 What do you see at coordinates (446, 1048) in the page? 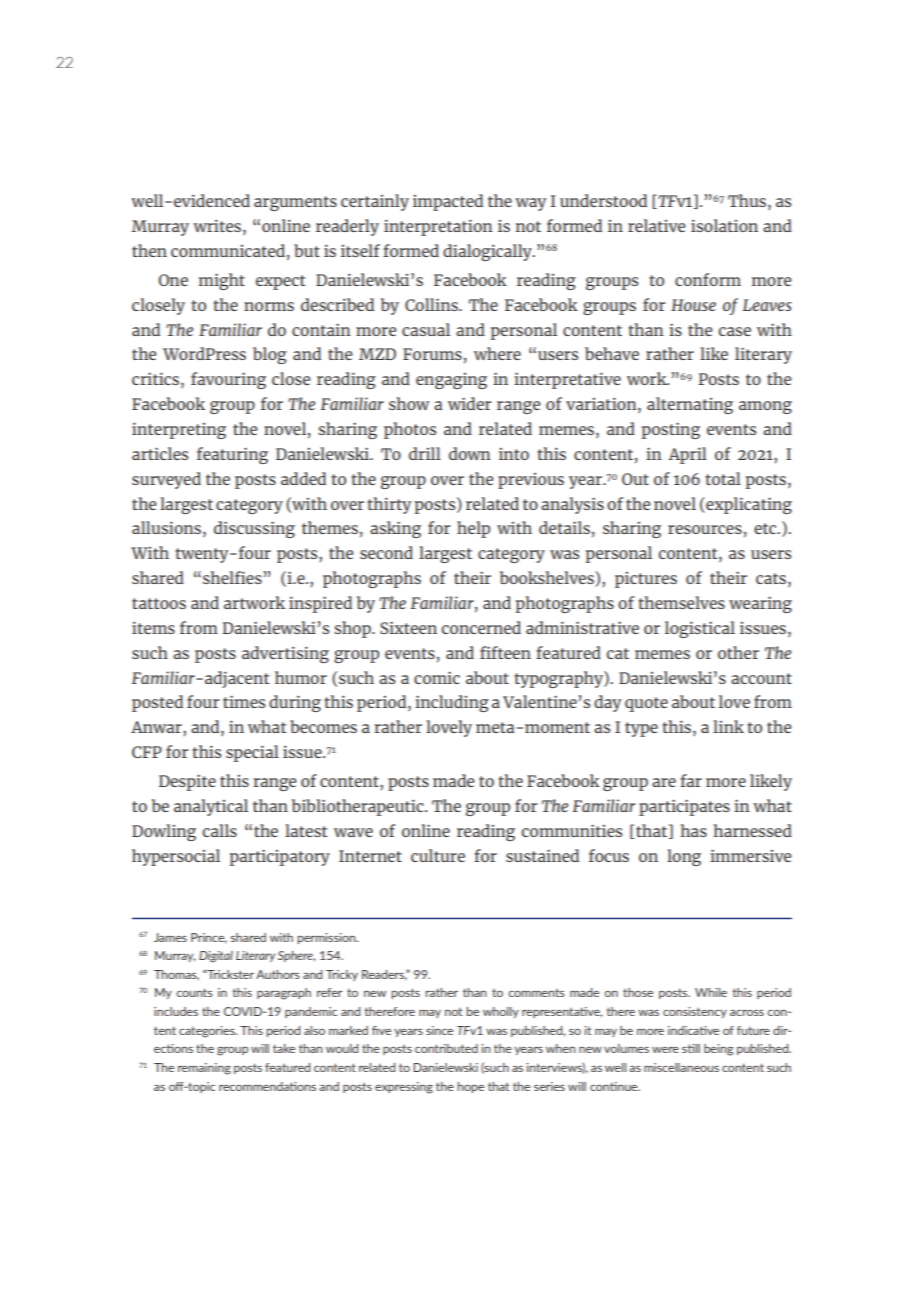
I see `contributed` at bounding box center [446, 1048].
